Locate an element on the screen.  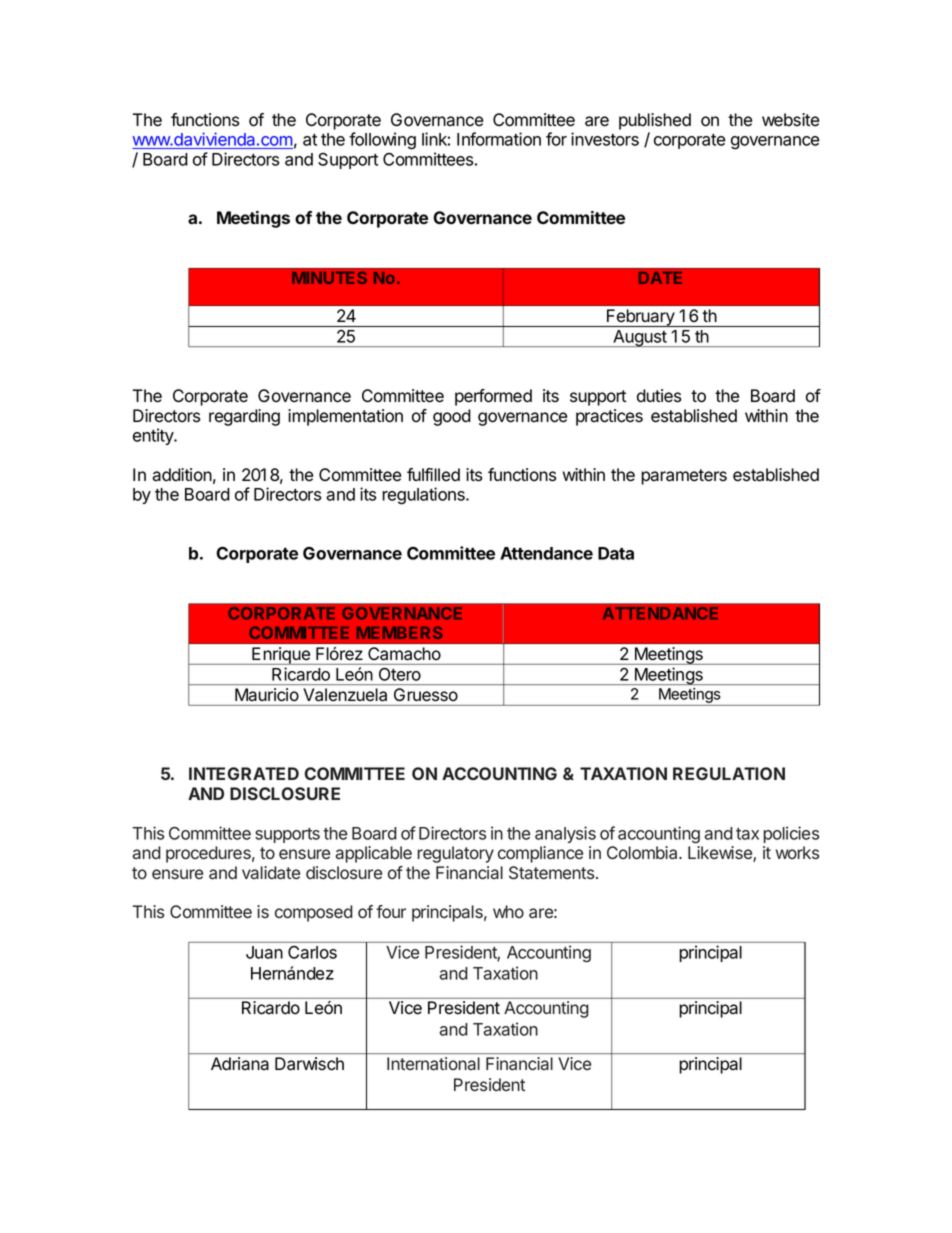
regulatory is located at coordinates (455, 854).
